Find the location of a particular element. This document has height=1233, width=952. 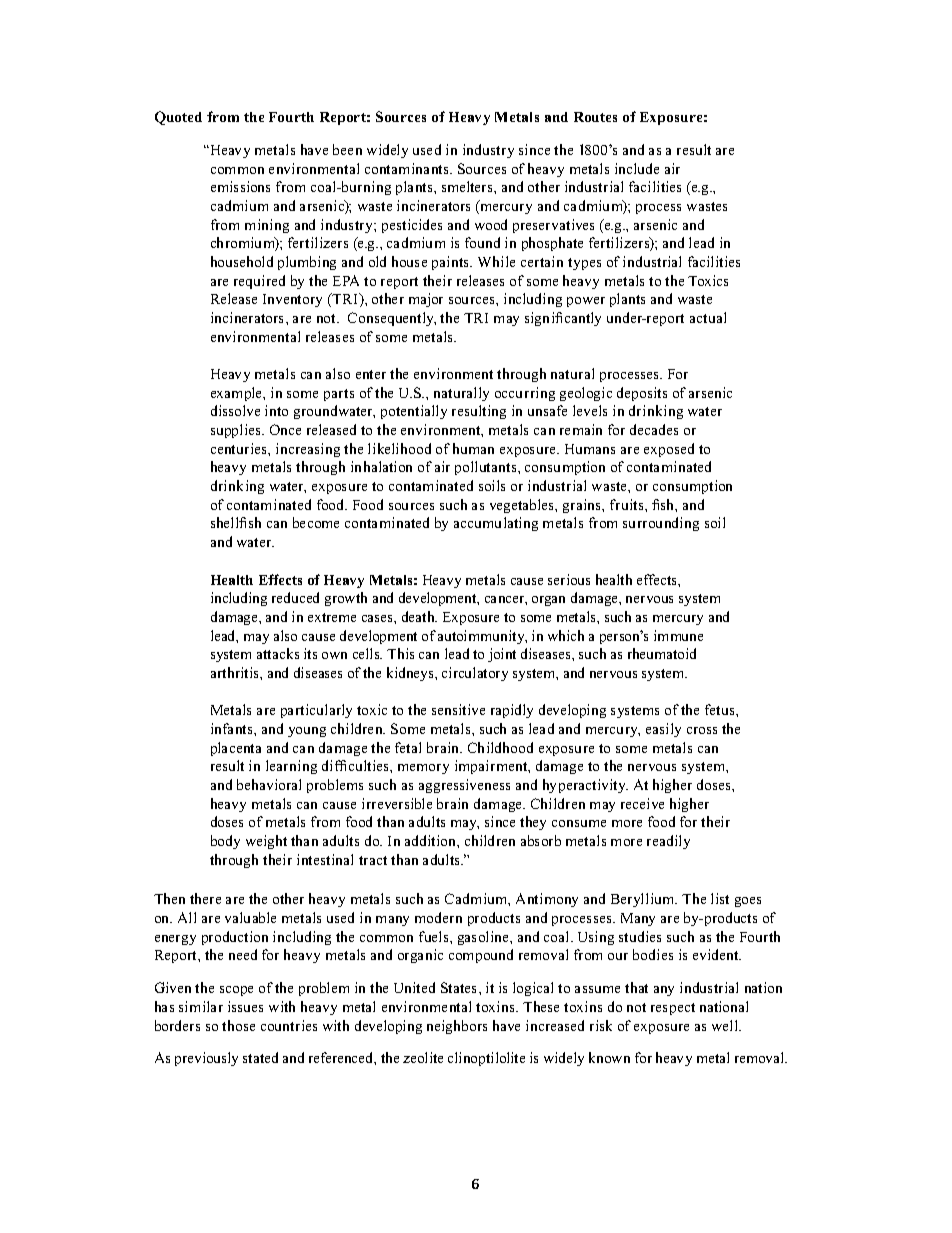

exposed is located at coordinates (669, 450).
